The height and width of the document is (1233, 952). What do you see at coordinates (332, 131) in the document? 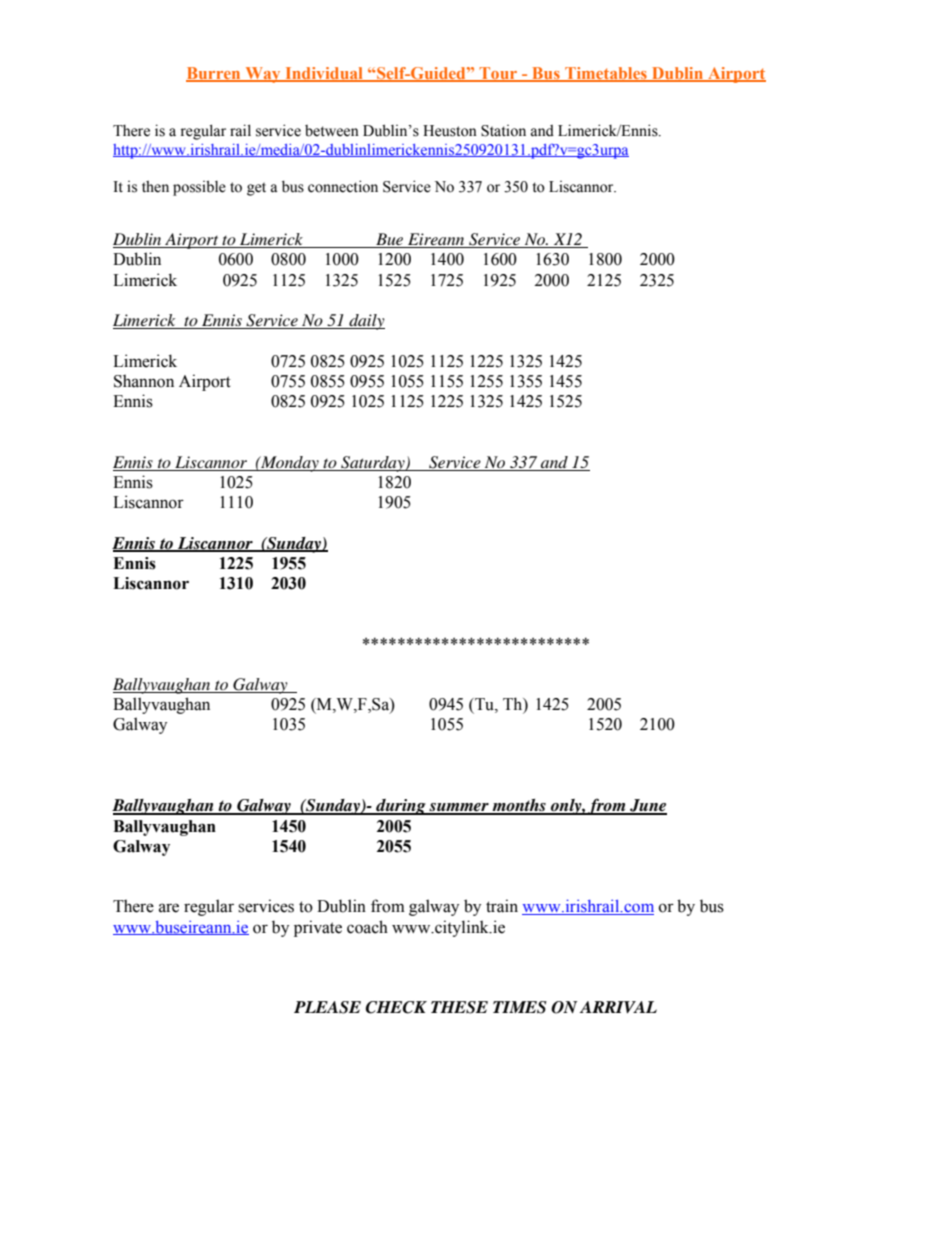
I see `between` at bounding box center [332, 131].
